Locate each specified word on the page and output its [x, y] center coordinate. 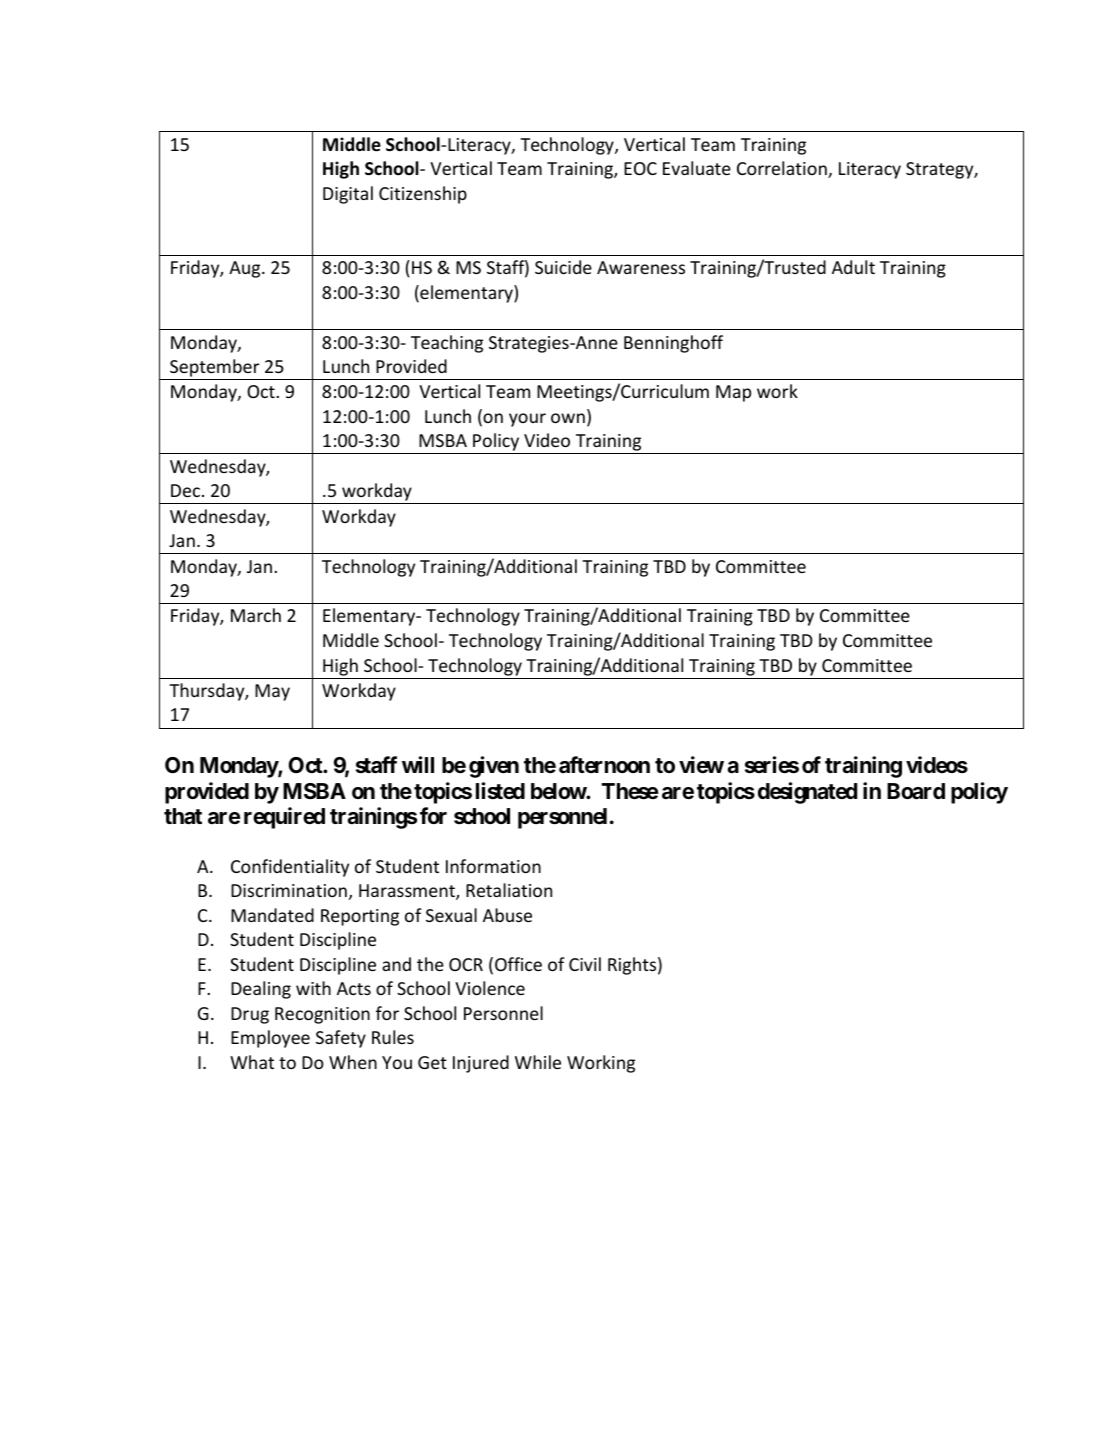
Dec [185, 490]
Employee [270, 1039]
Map [733, 393]
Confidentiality [290, 868]
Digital [348, 195]
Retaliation [509, 890]
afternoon [604, 765]
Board [916, 791]
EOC [640, 168]
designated [807, 793]
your [527, 420]
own [568, 418]
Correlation [783, 169]
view [701, 764]
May [272, 692]
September [215, 369]
